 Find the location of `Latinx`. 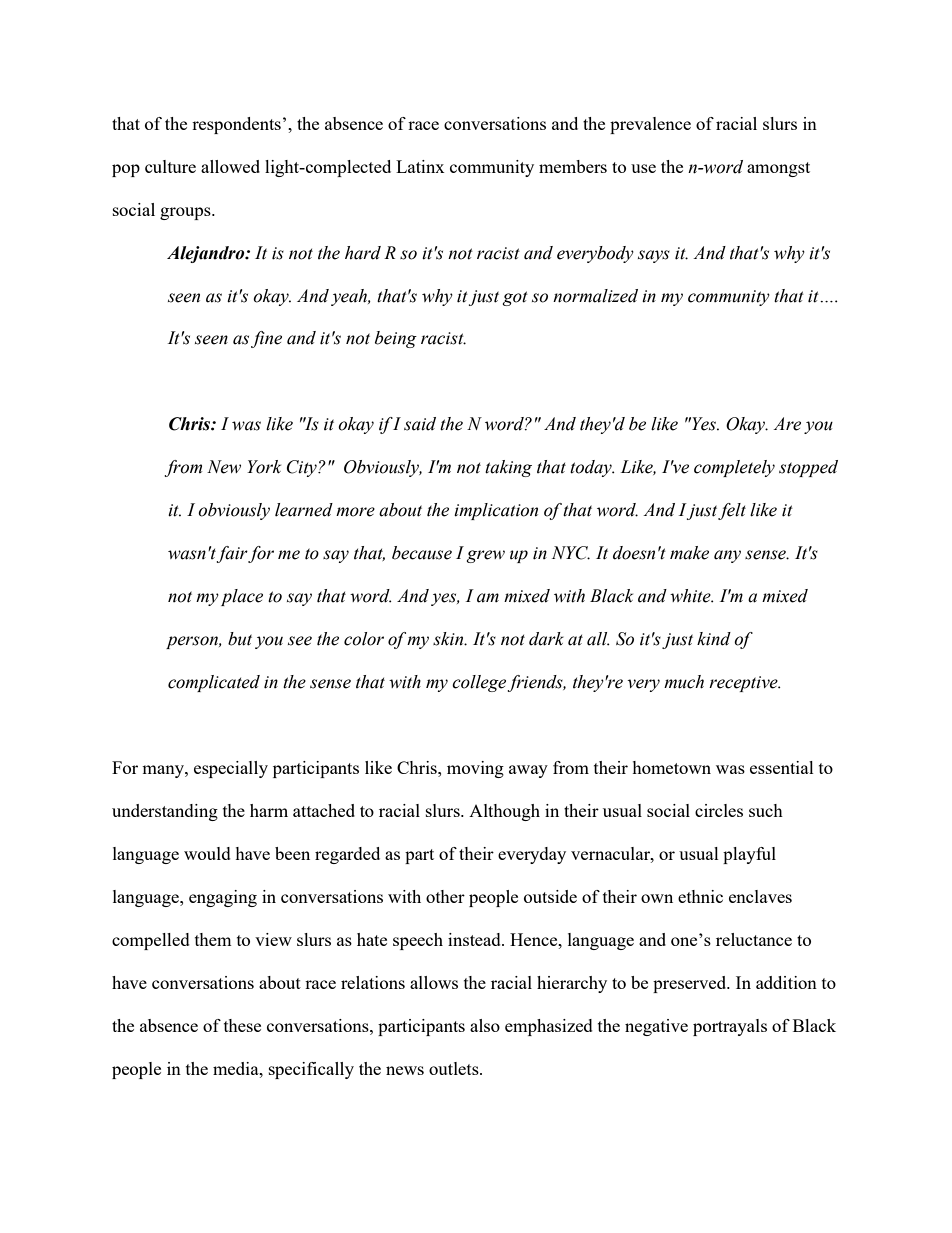

Latinx is located at coordinates (420, 166).
